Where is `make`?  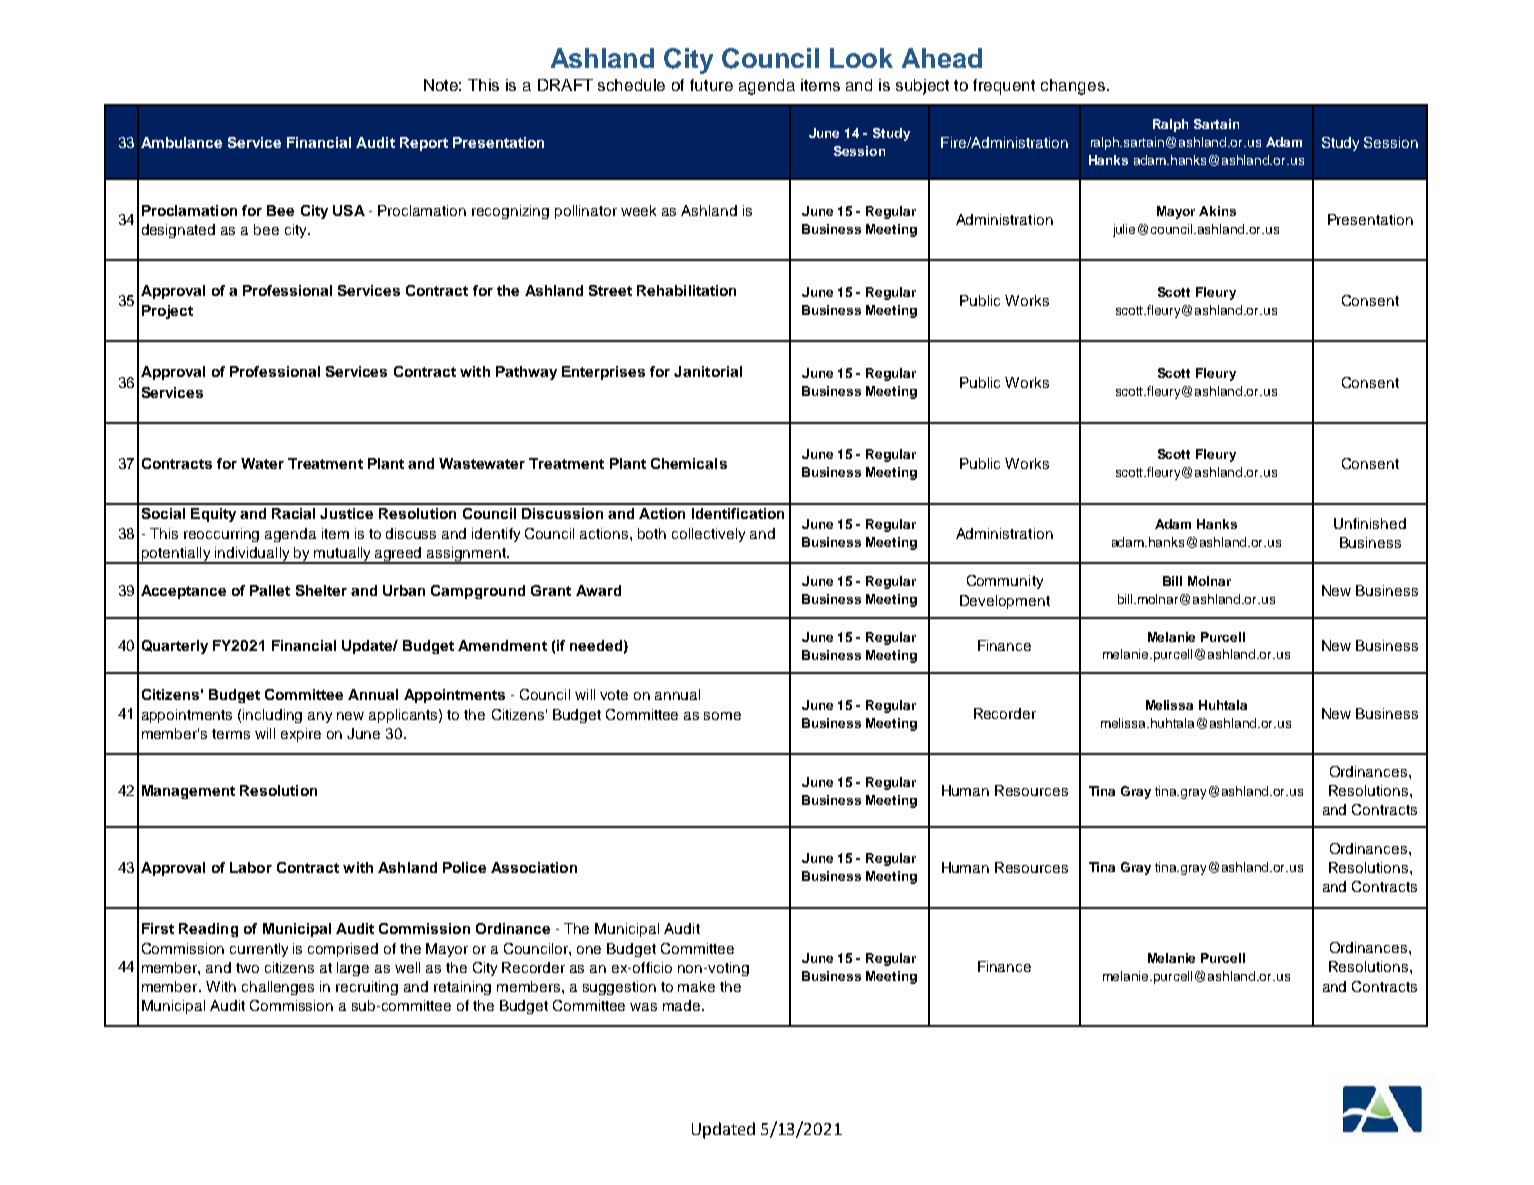 make is located at coordinates (696, 986).
